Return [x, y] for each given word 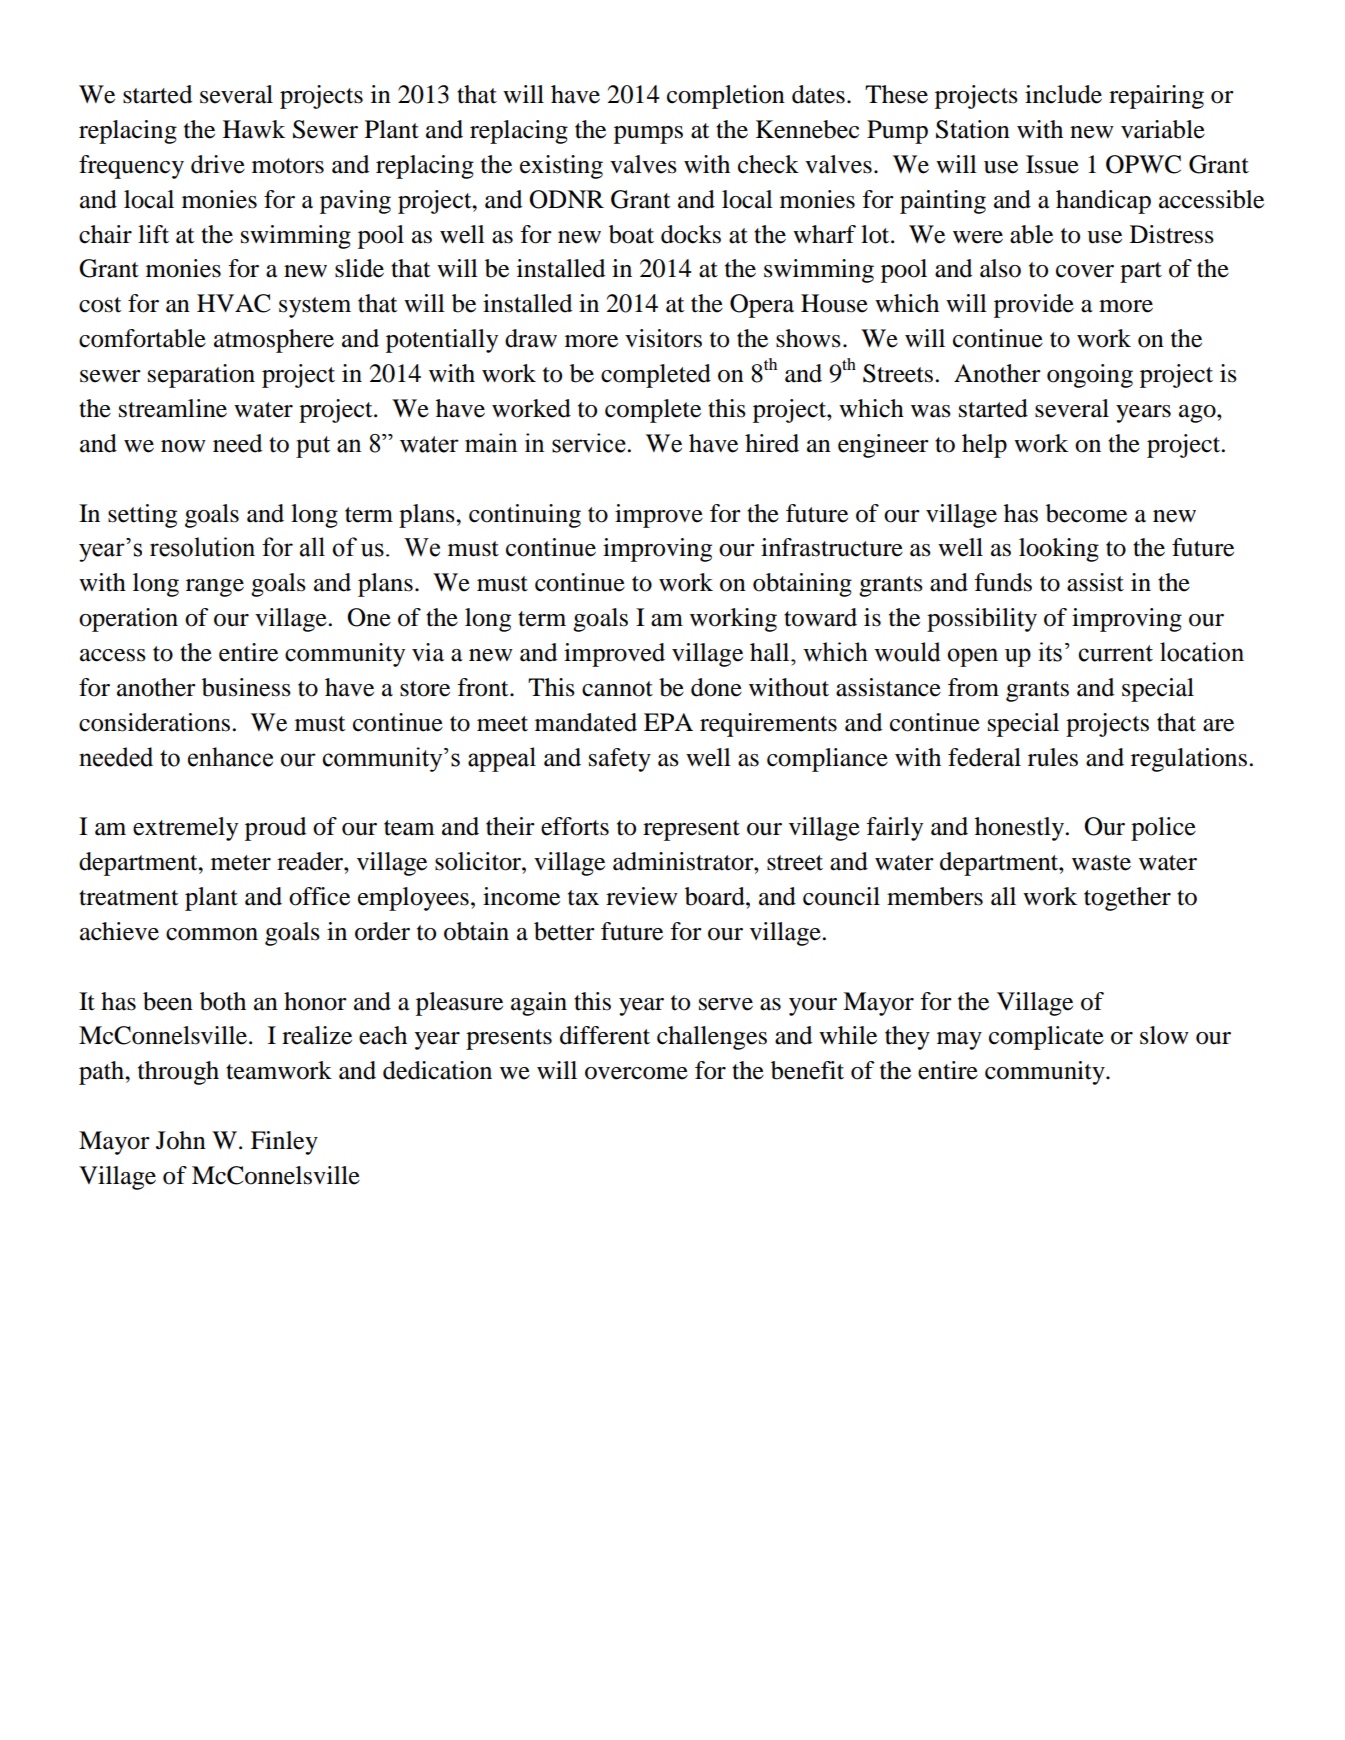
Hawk [254, 129]
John [181, 1140]
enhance [230, 757]
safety [620, 760]
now [183, 446]
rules [1053, 757]
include [1063, 94]
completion [726, 97]
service [589, 443]
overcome [636, 1073]
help [984, 446]
